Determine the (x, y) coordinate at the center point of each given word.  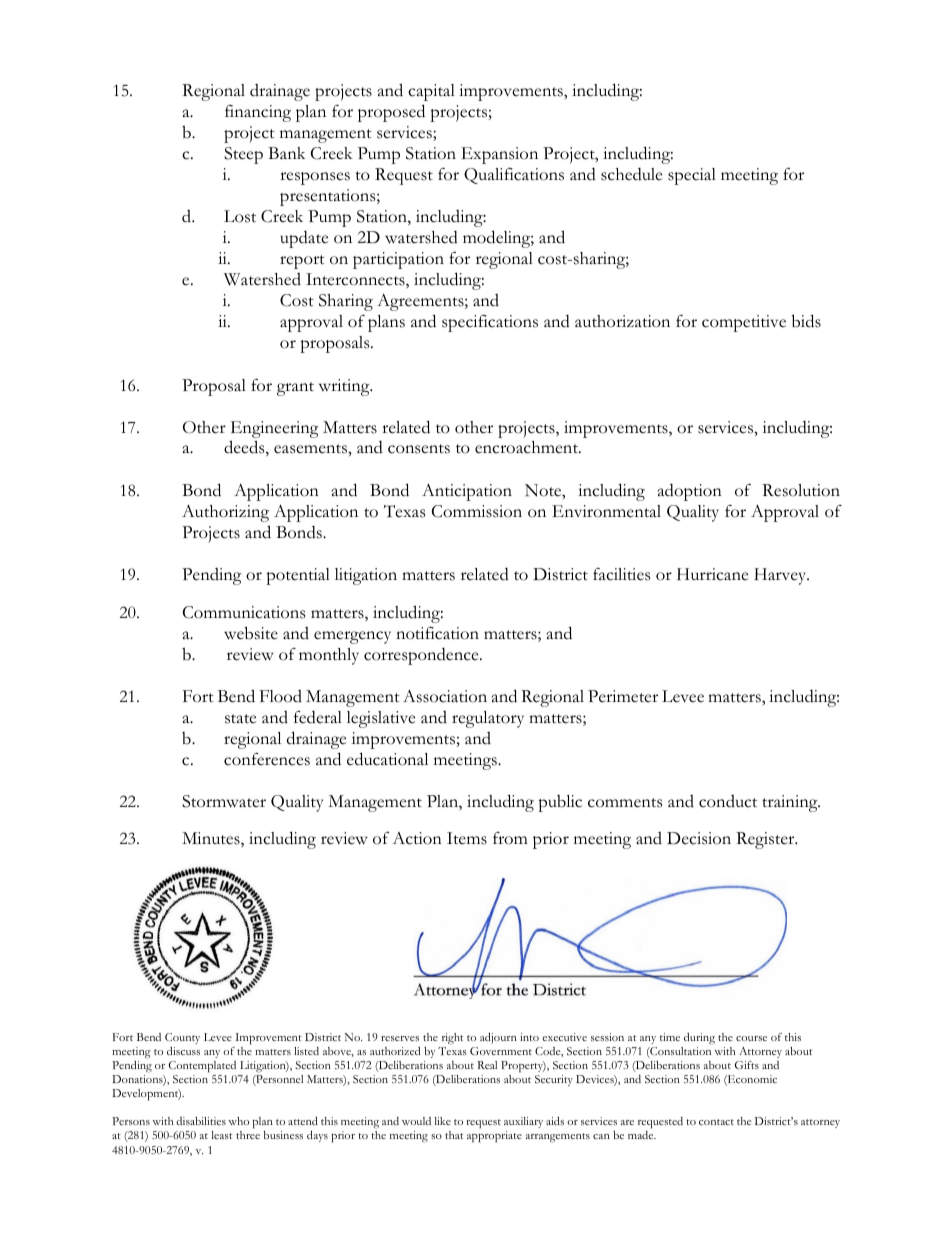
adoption (690, 492)
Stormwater (224, 801)
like (443, 1121)
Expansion (499, 155)
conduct (728, 801)
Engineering (275, 429)
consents (419, 449)
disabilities (201, 1121)
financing (258, 113)
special (692, 176)
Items (467, 838)
